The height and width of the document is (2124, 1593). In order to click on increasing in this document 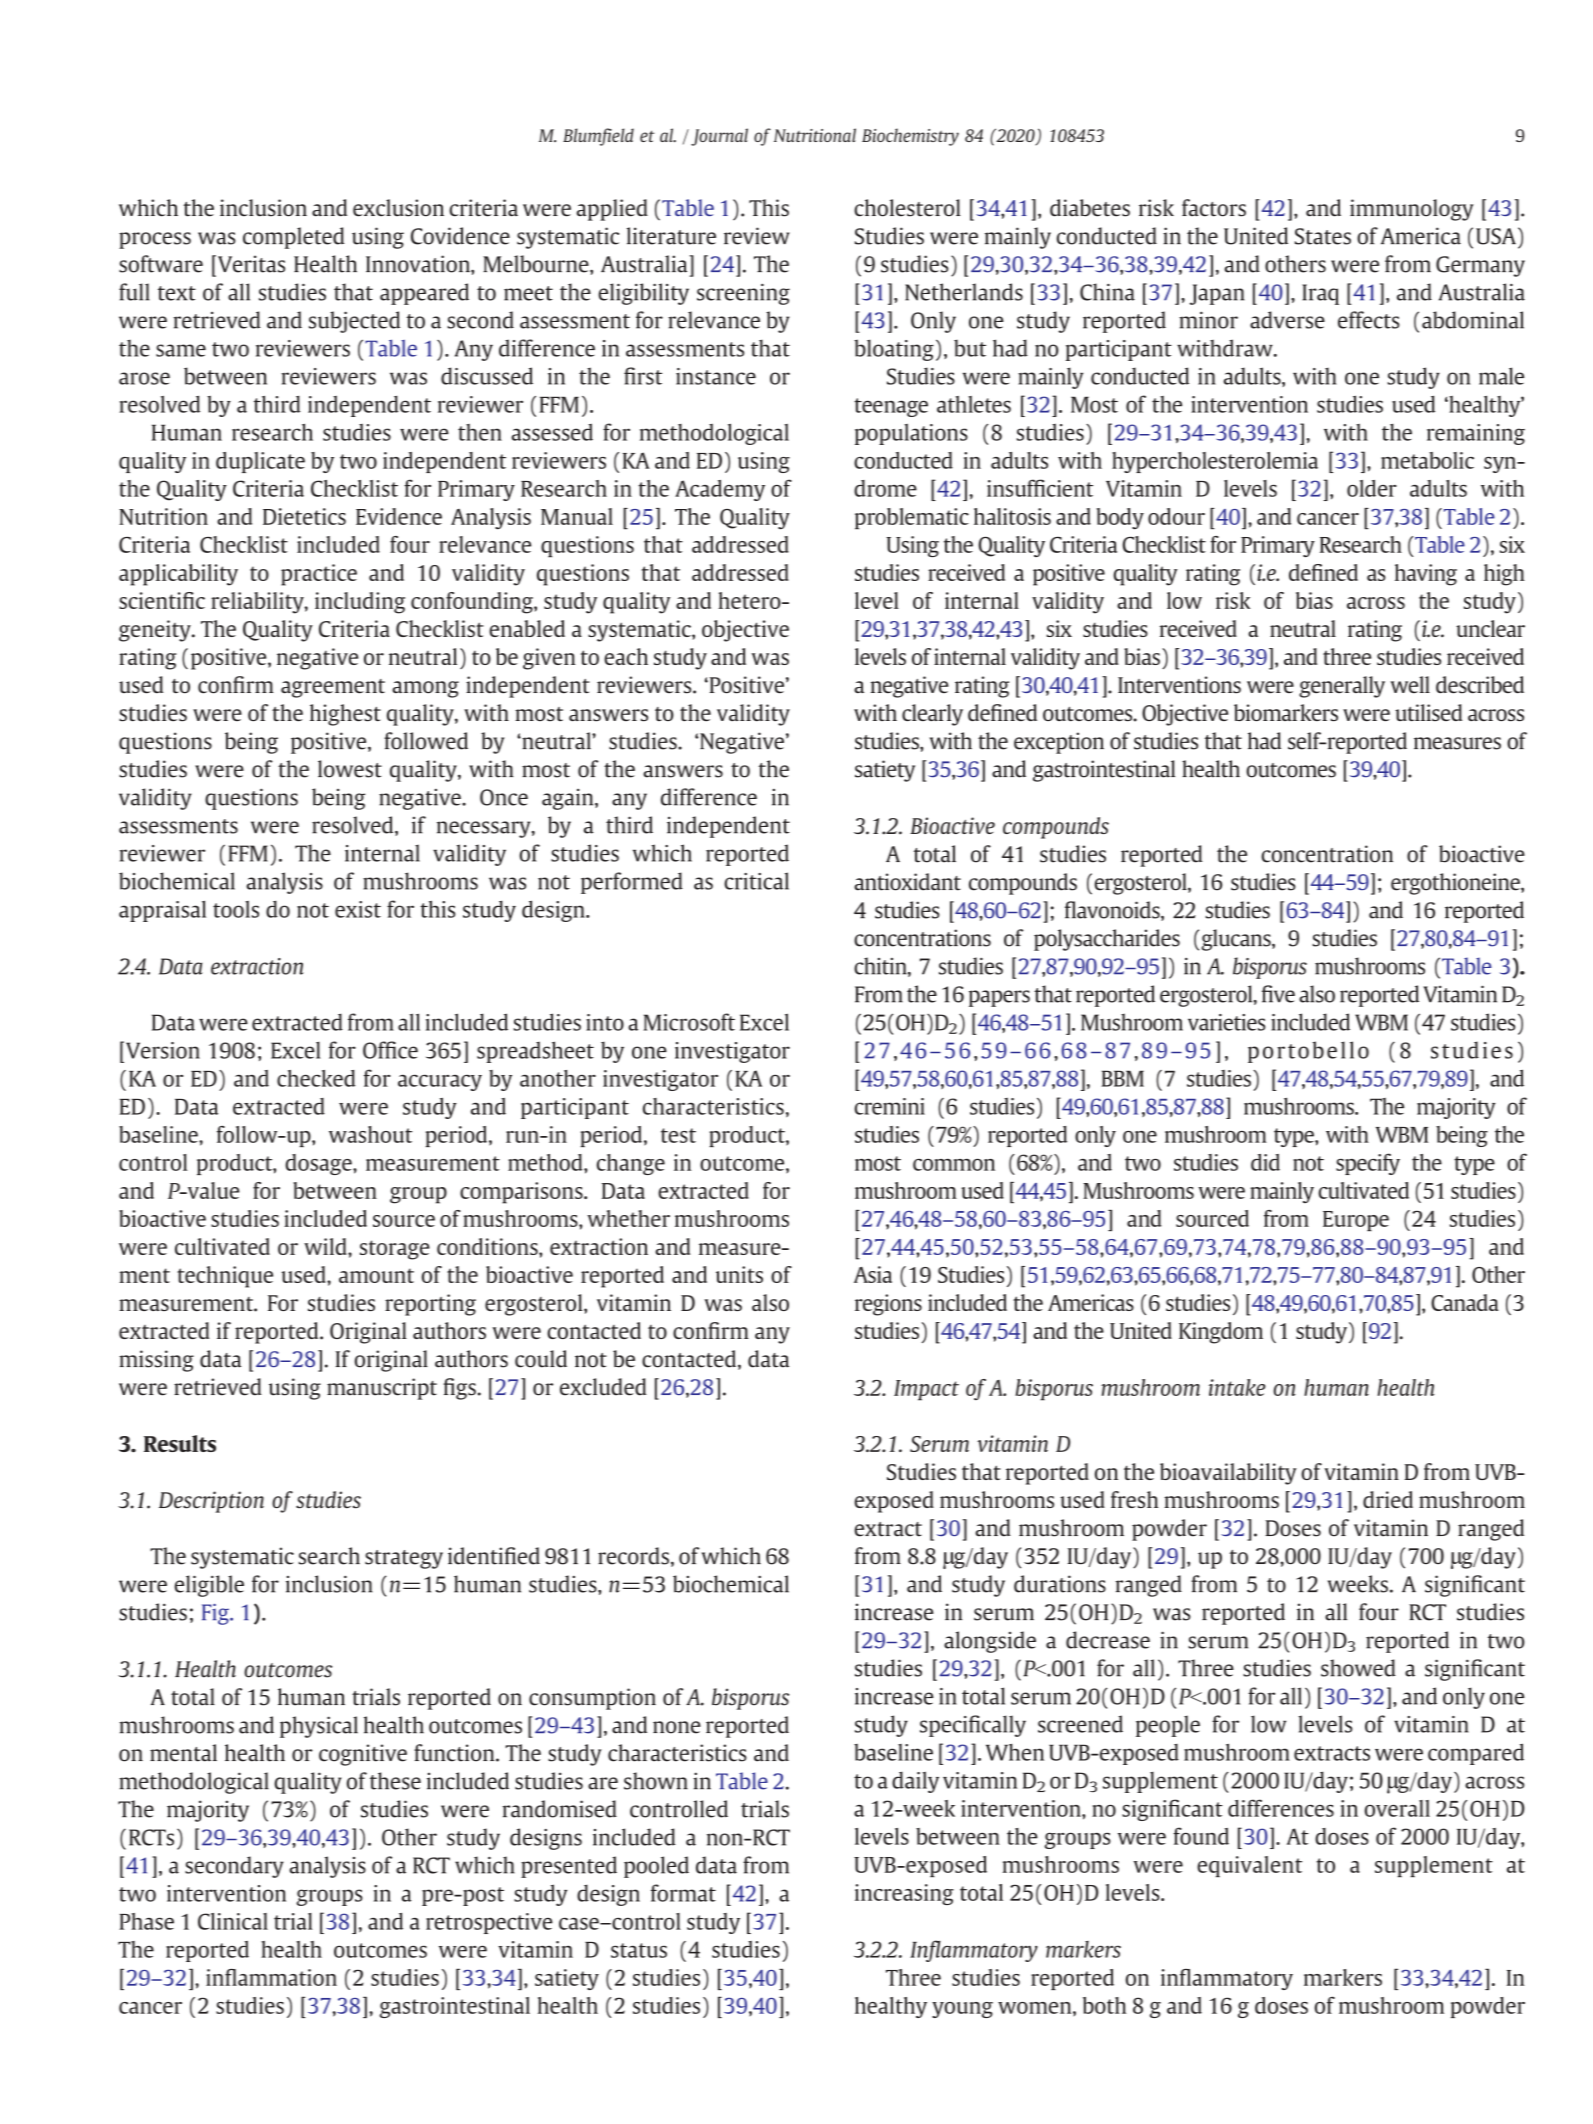, I will do `click(904, 1894)`.
